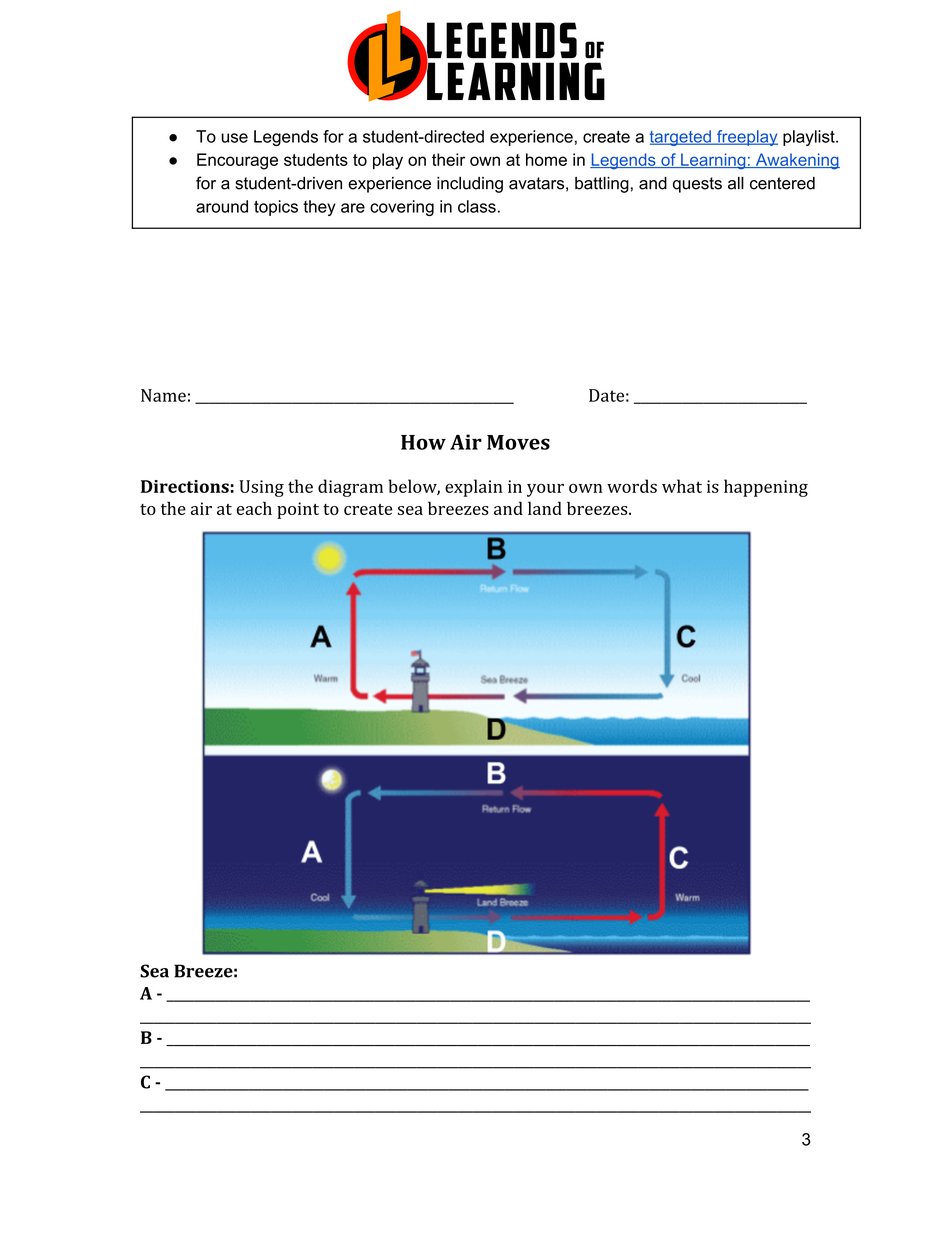 The width and height of the screenshot is (952, 1233). What do you see at coordinates (254, 508) in the screenshot?
I see `each` at bounding box center [254, 508].
